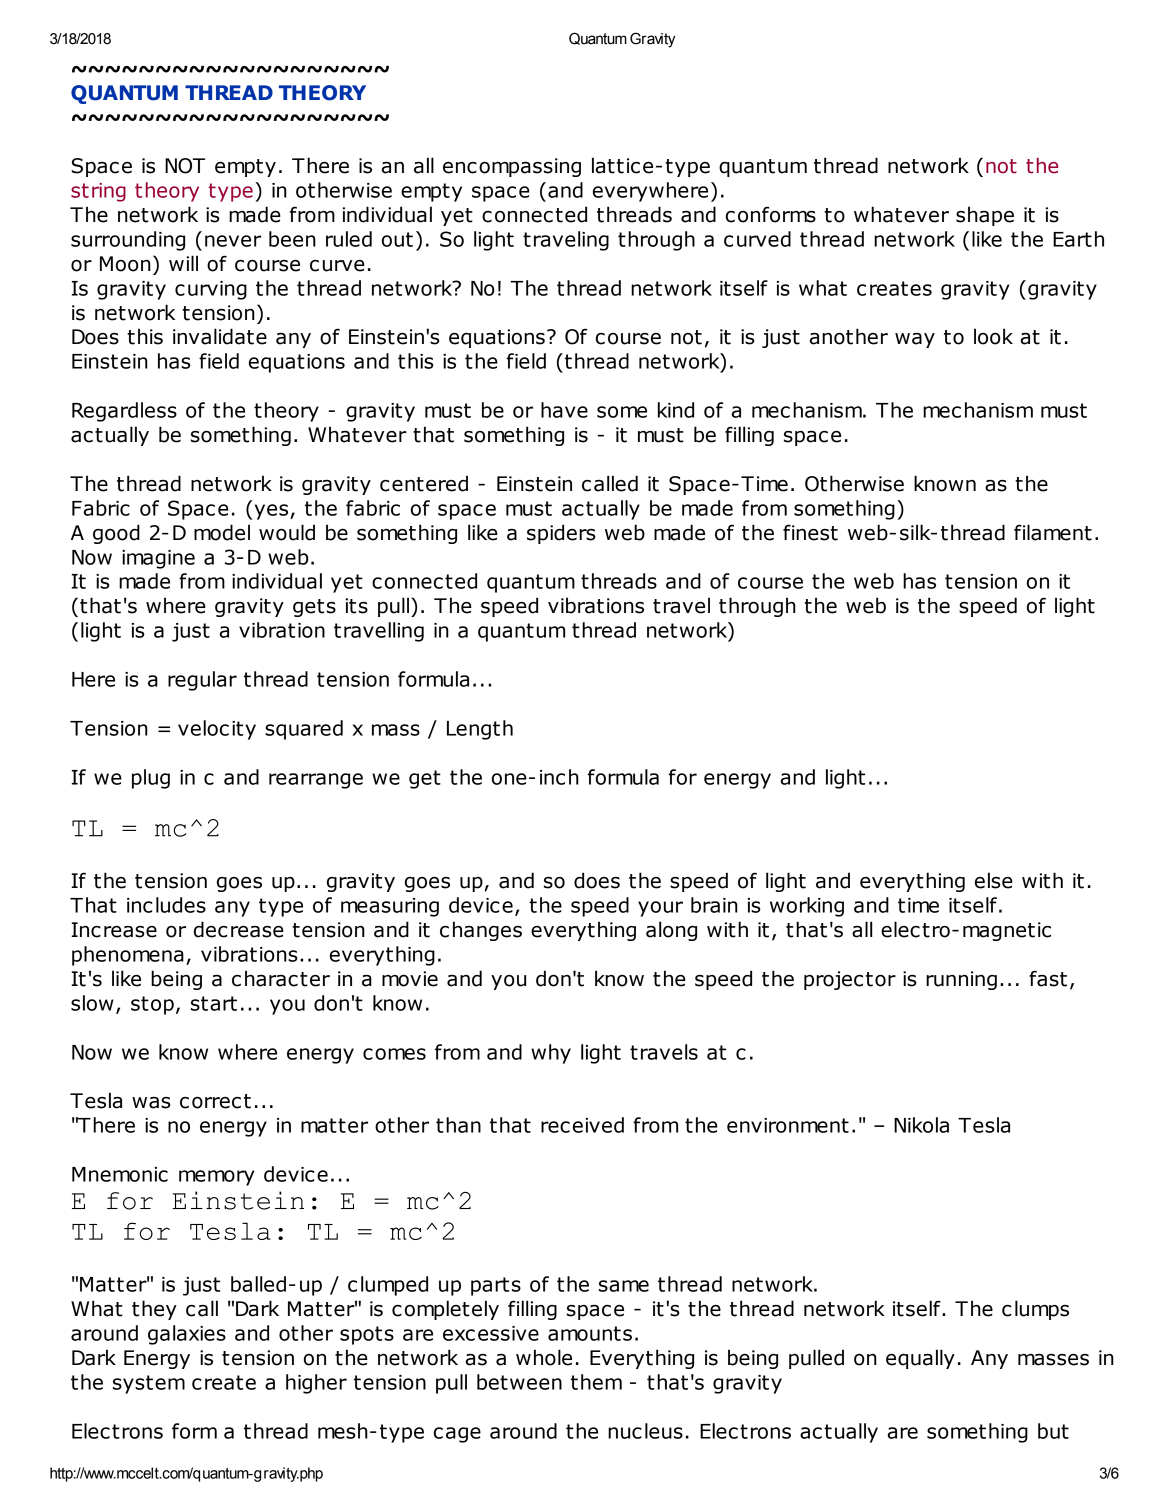  Describe the element at coordinates (596, 1382) in the image. I see `them` at that location.
